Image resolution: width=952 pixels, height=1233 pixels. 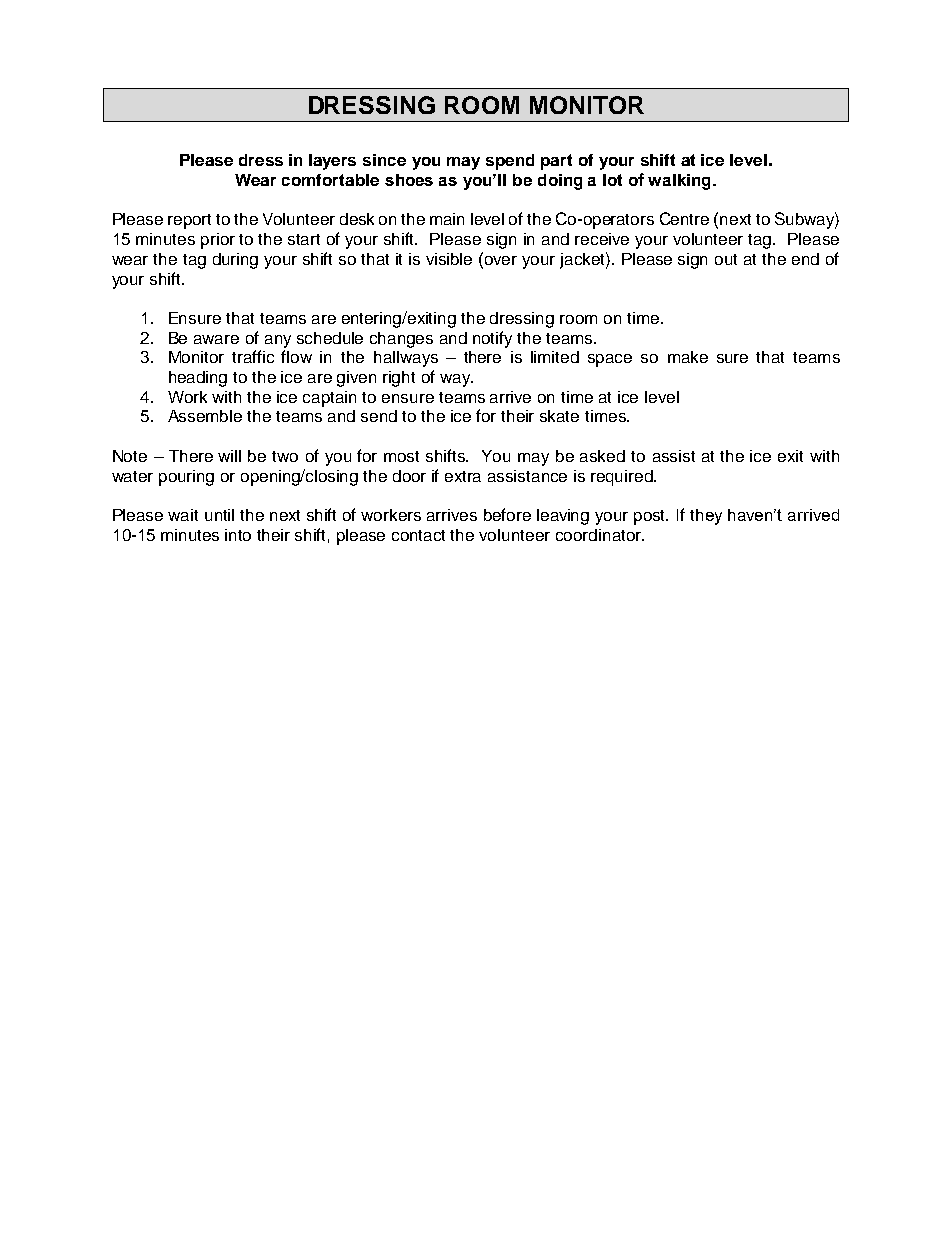 I want to click on changes, so click(x=401, y=340).
